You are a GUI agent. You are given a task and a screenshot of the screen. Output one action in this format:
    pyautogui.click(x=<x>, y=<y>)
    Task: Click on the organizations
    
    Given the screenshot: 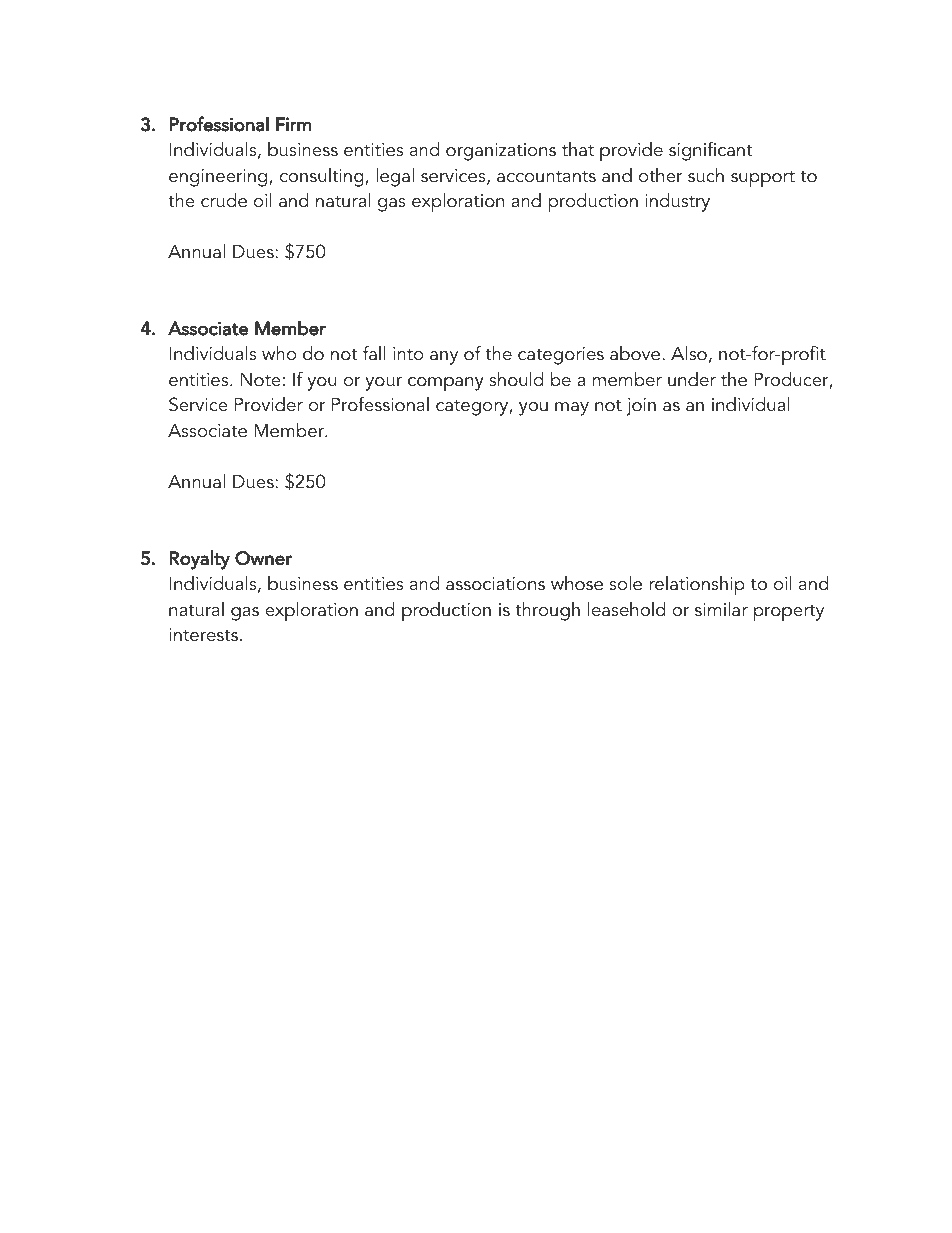 What is the action you would take?
    pyautogui.click(x=501, y=152)
